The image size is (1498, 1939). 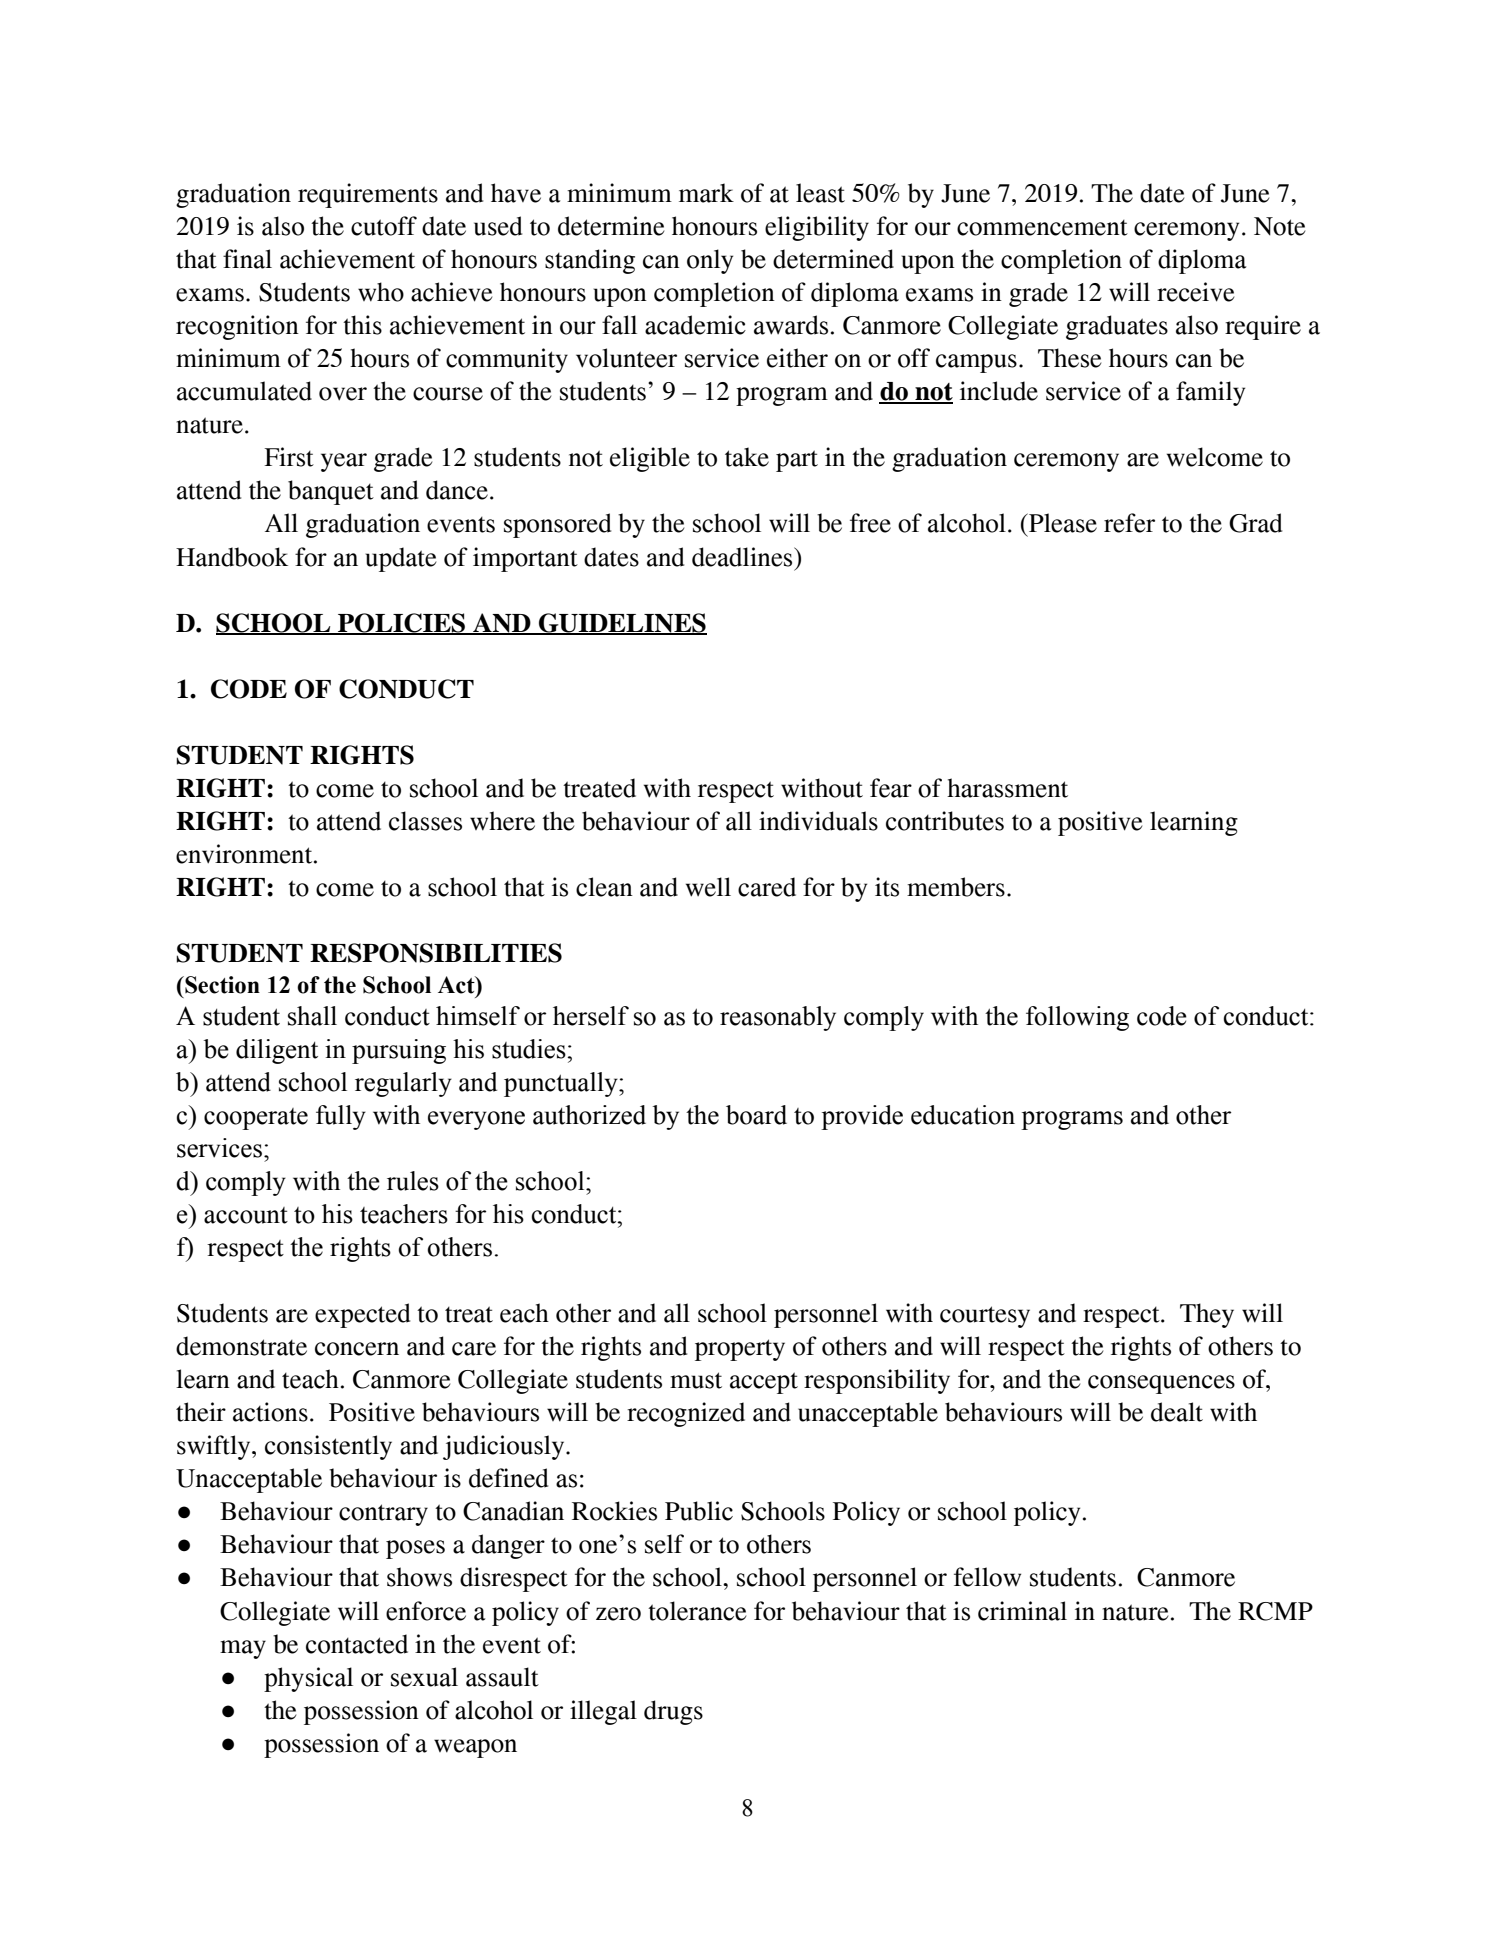 I want to click on refer, so click(x=1129, y=523).
